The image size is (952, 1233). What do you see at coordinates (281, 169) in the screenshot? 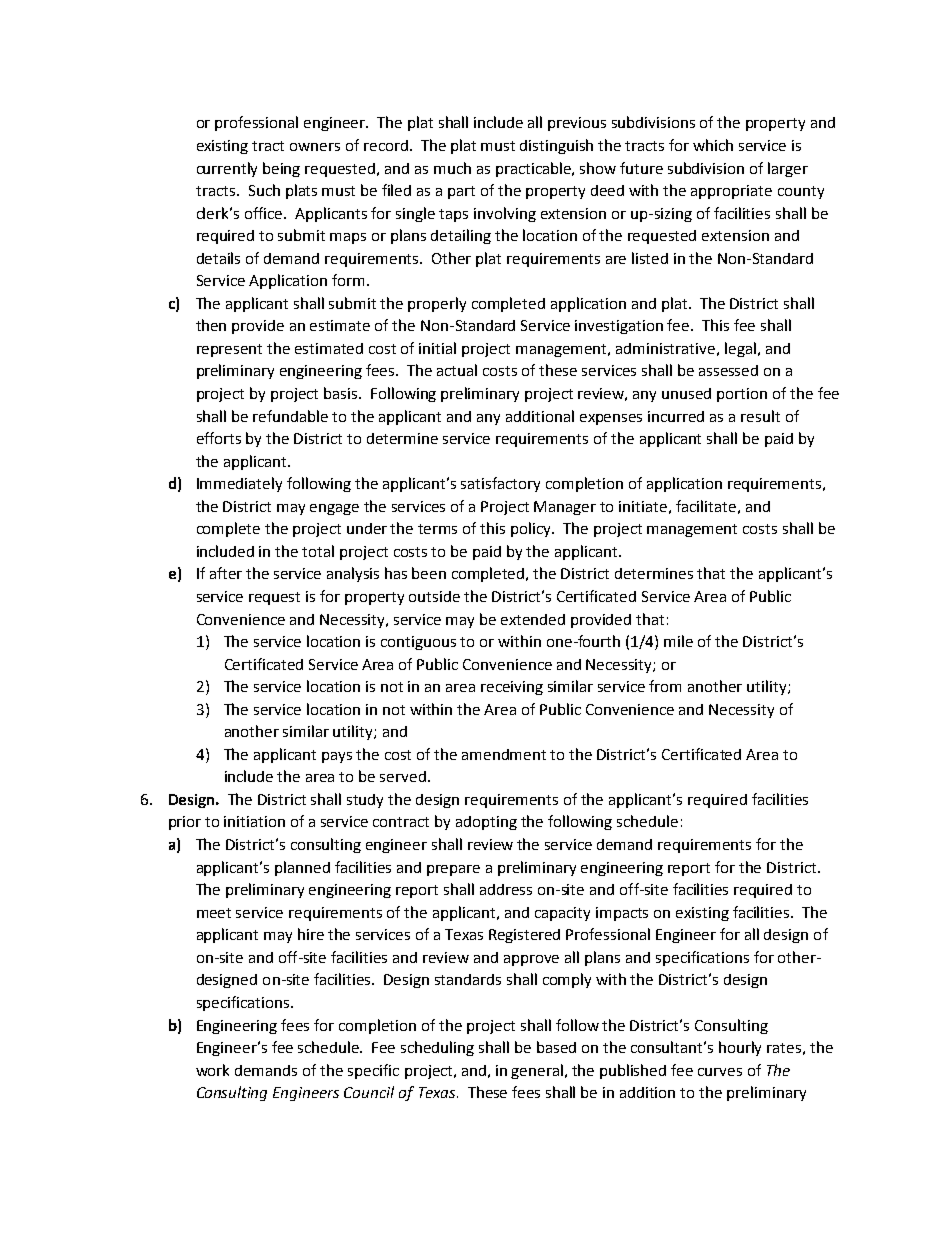
I see `being` at bounding box center [281, 169].
